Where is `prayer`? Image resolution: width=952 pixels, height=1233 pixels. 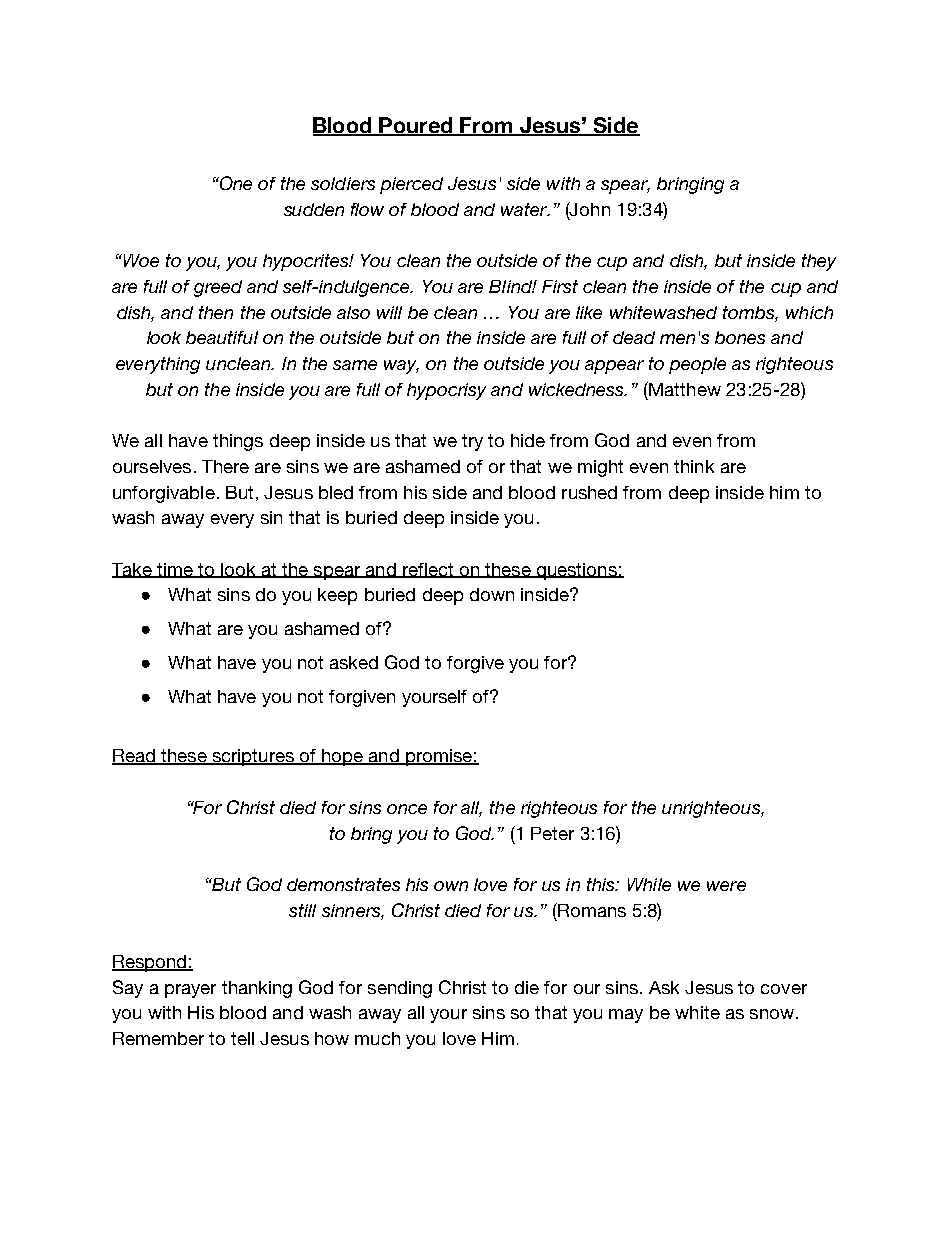
prayer is located at coordinates (190, 991).
